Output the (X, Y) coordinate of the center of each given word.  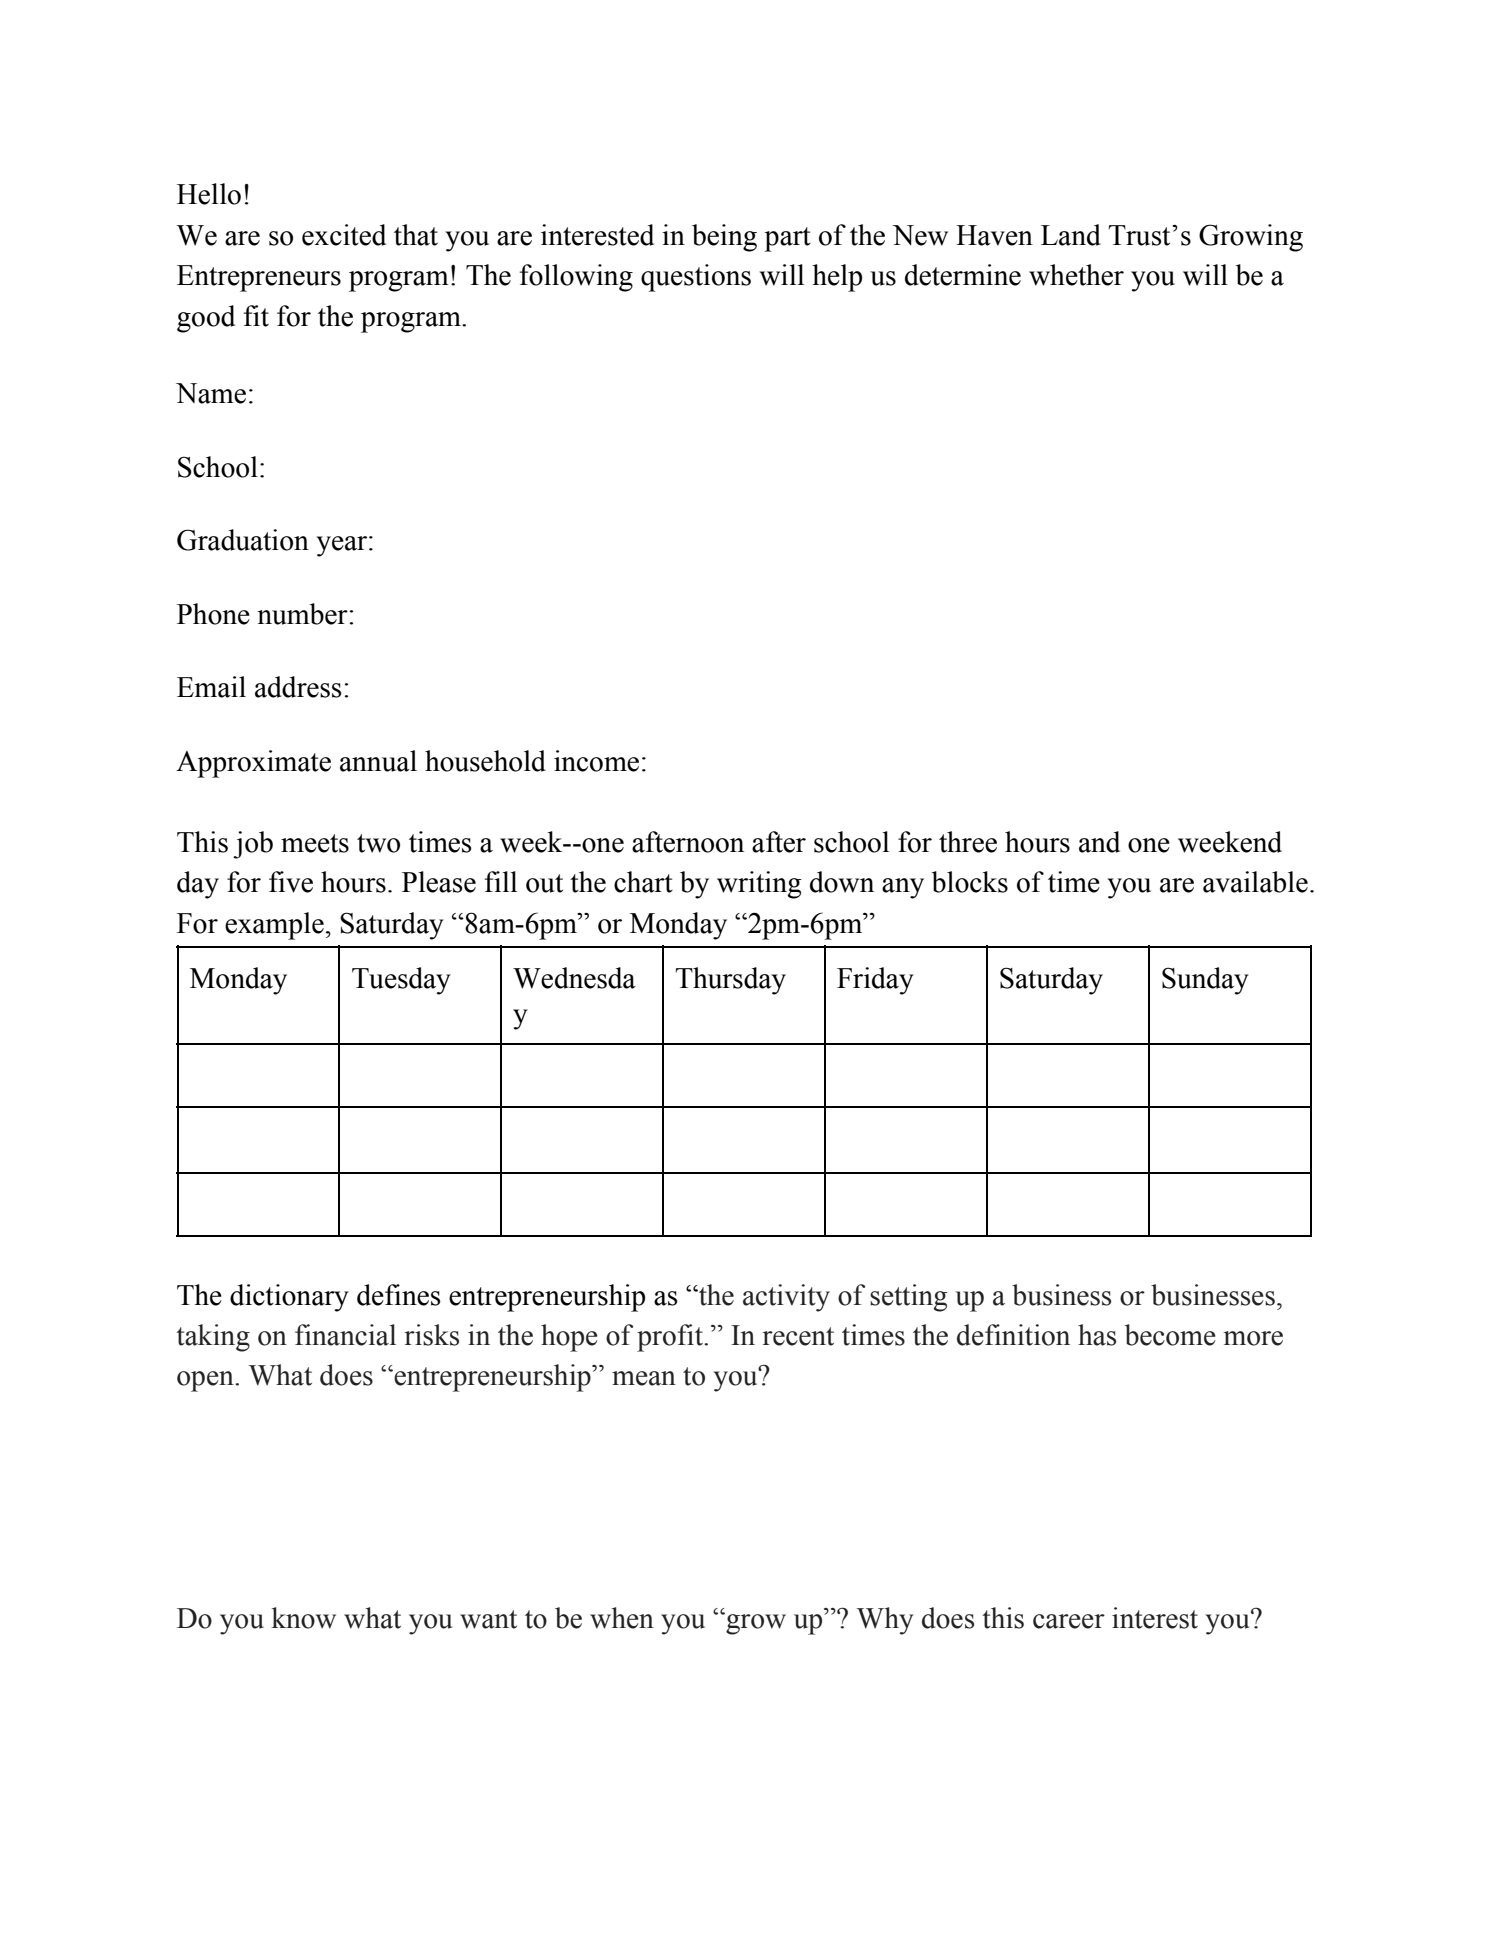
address (298, 687)
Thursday (731, 981)
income (596, 761)
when (622, 1618)
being (724, 238)
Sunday (1205, 981)
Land (1071, 235)
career (1069, 1621)
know (303, 1618)
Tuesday (401, 981)
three (968, 842)
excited (344, 235)
